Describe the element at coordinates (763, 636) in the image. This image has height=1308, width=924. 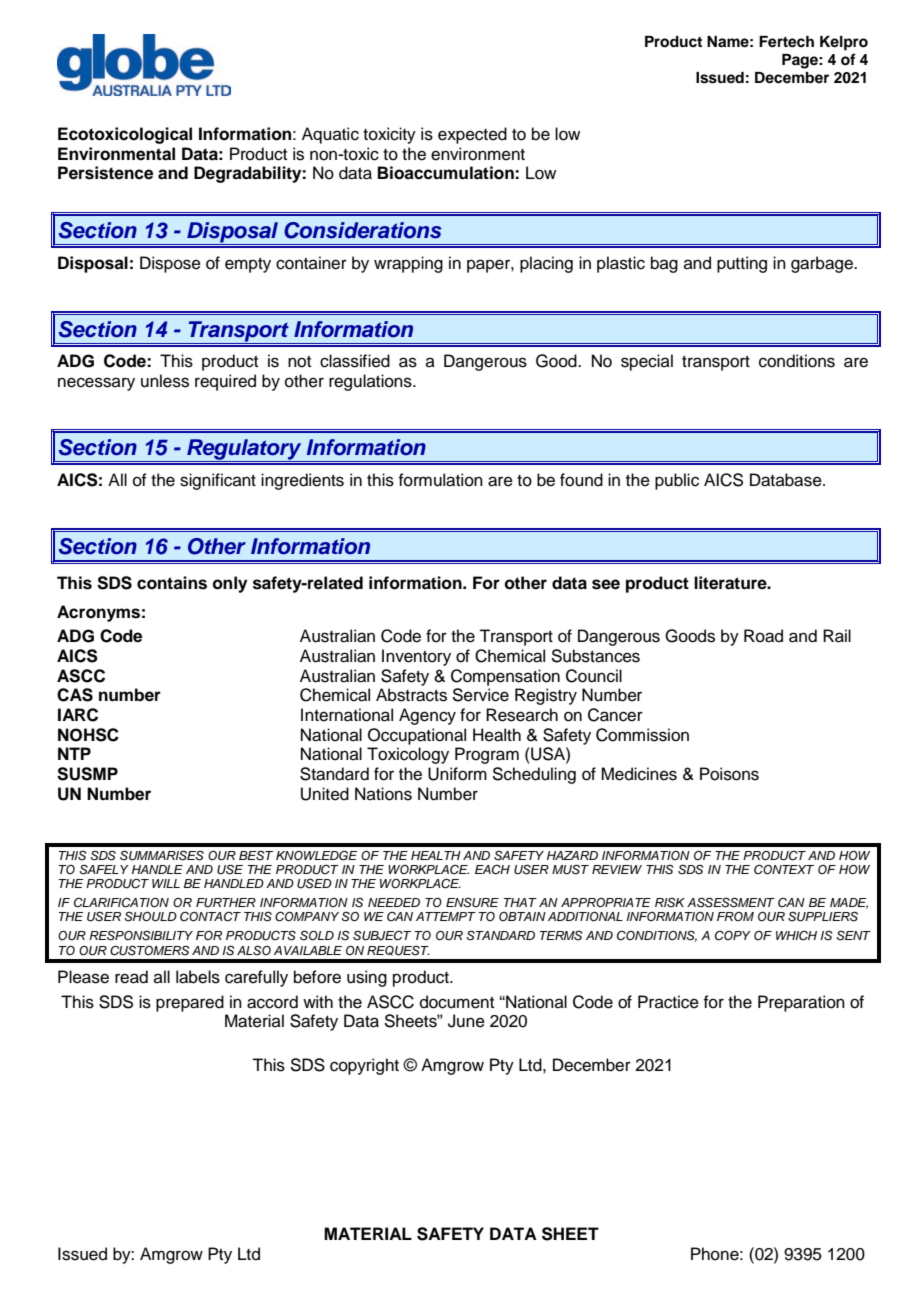
I see `Road` at that location.
